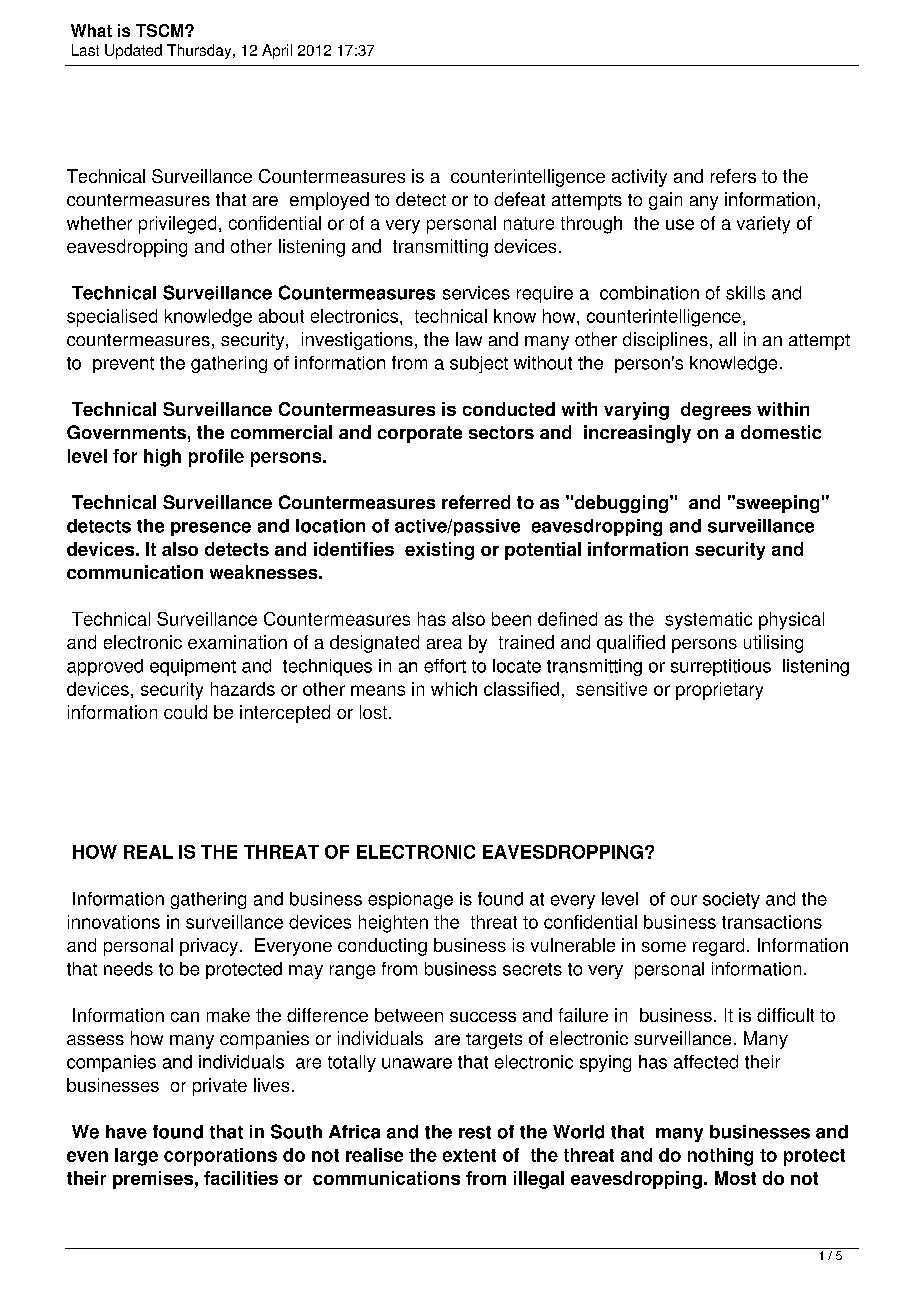 This page has width=924, height=1308. What do you see at coordinates (162, 458) in the page?
I see `high` at bounding box center [162, 458].
